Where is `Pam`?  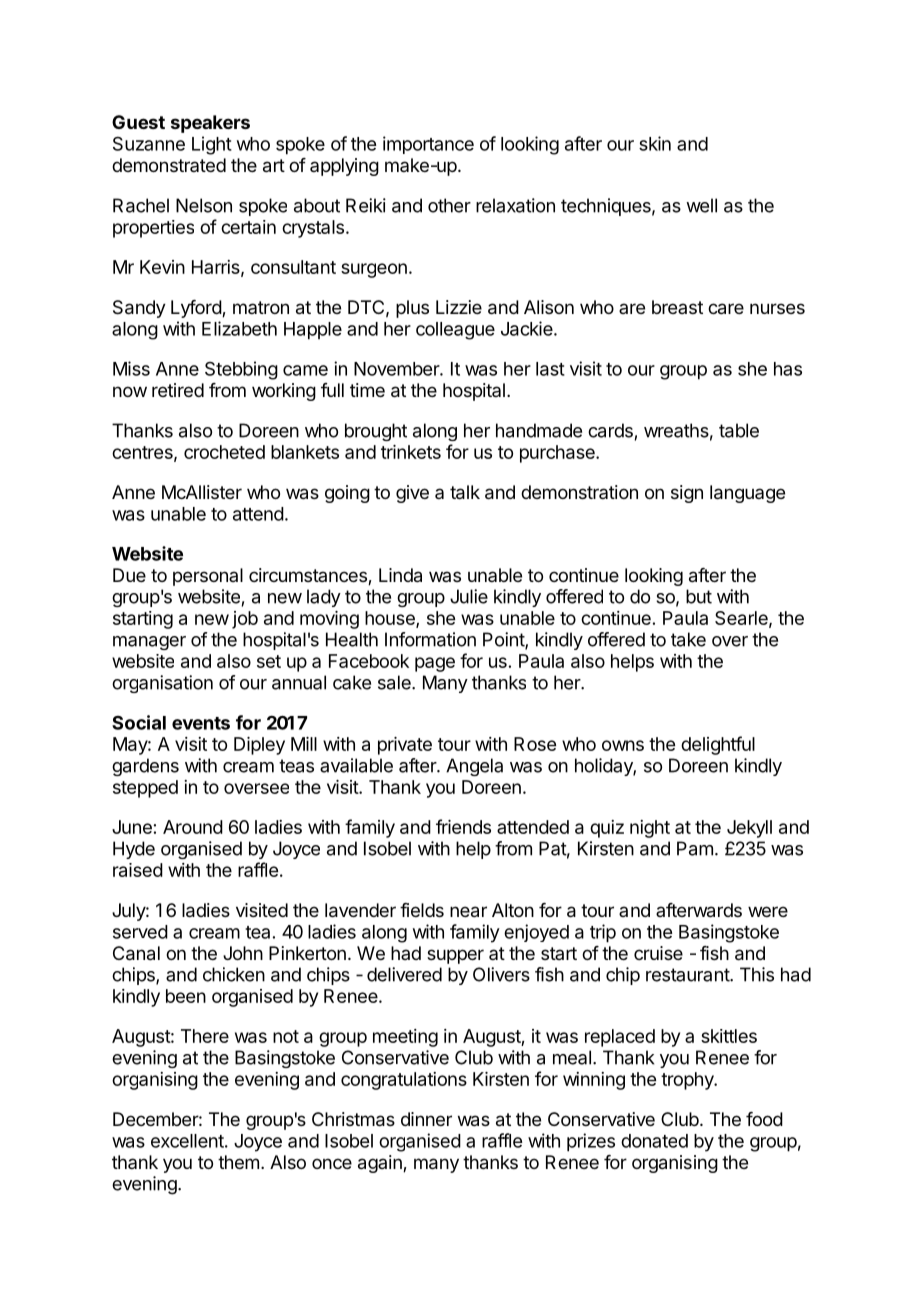 Pam is located at coordinates (695, 848).
